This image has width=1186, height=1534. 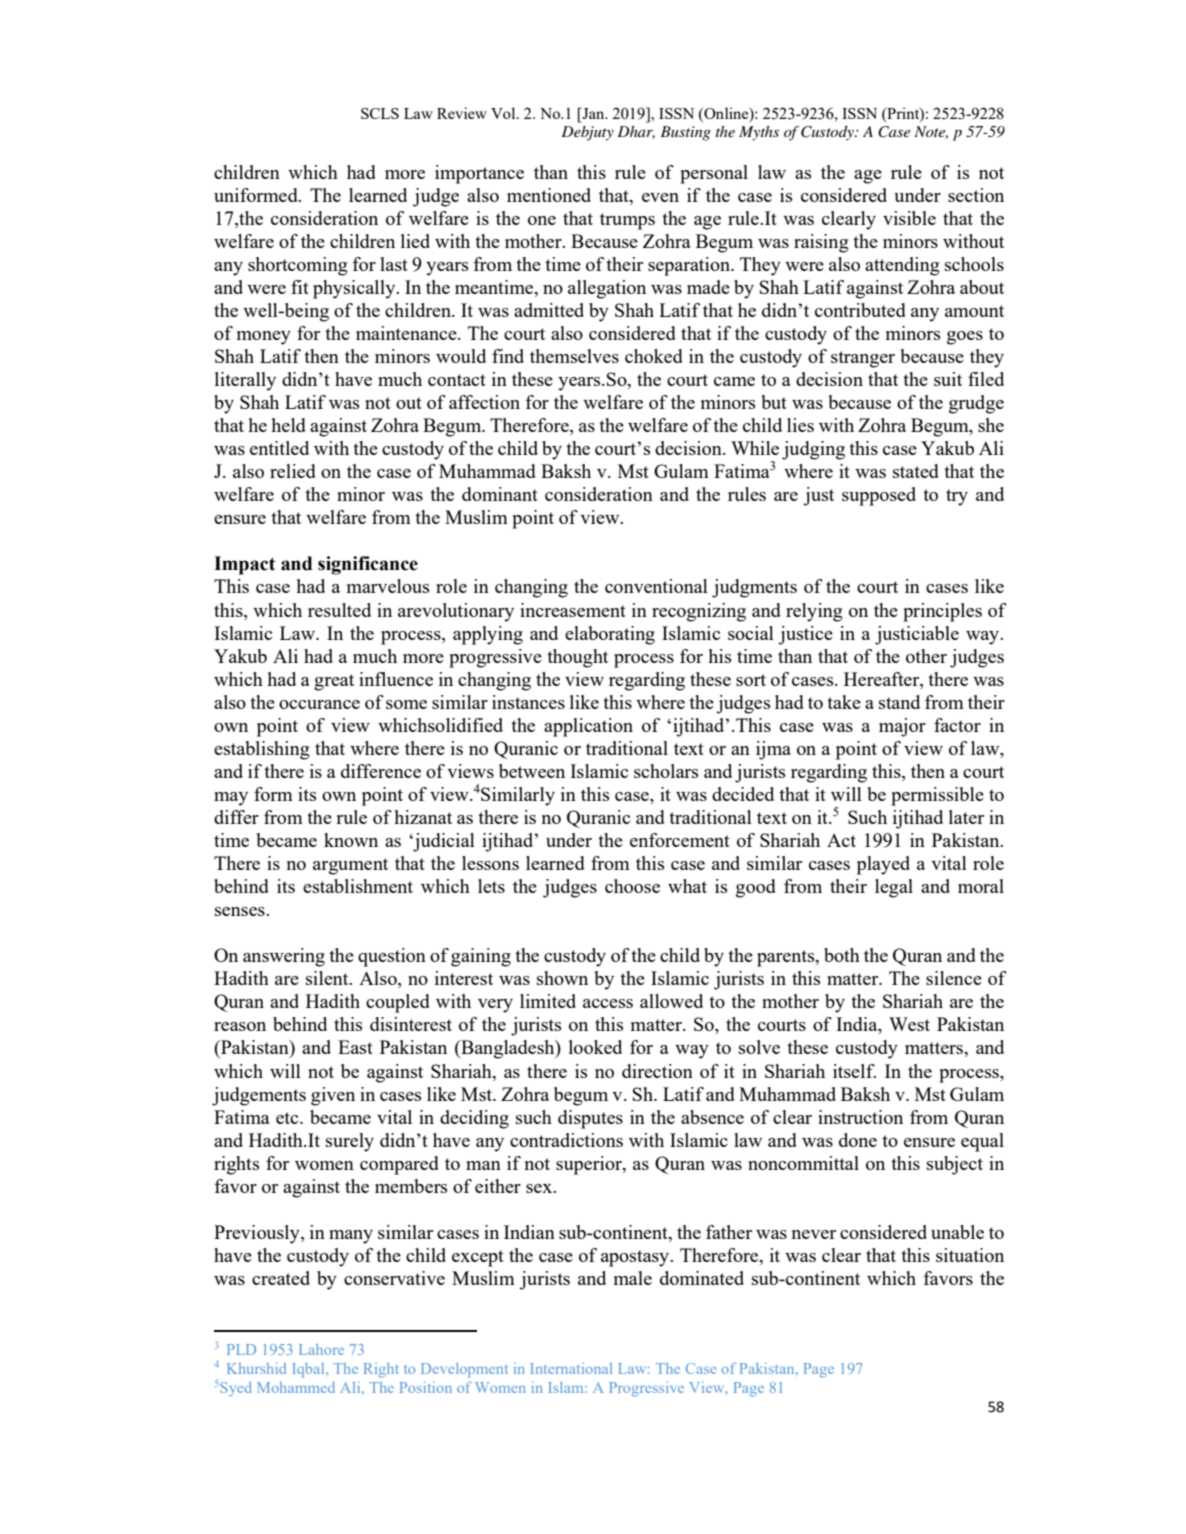 I want to click on shortcoming, so click(x=298, y=266).
